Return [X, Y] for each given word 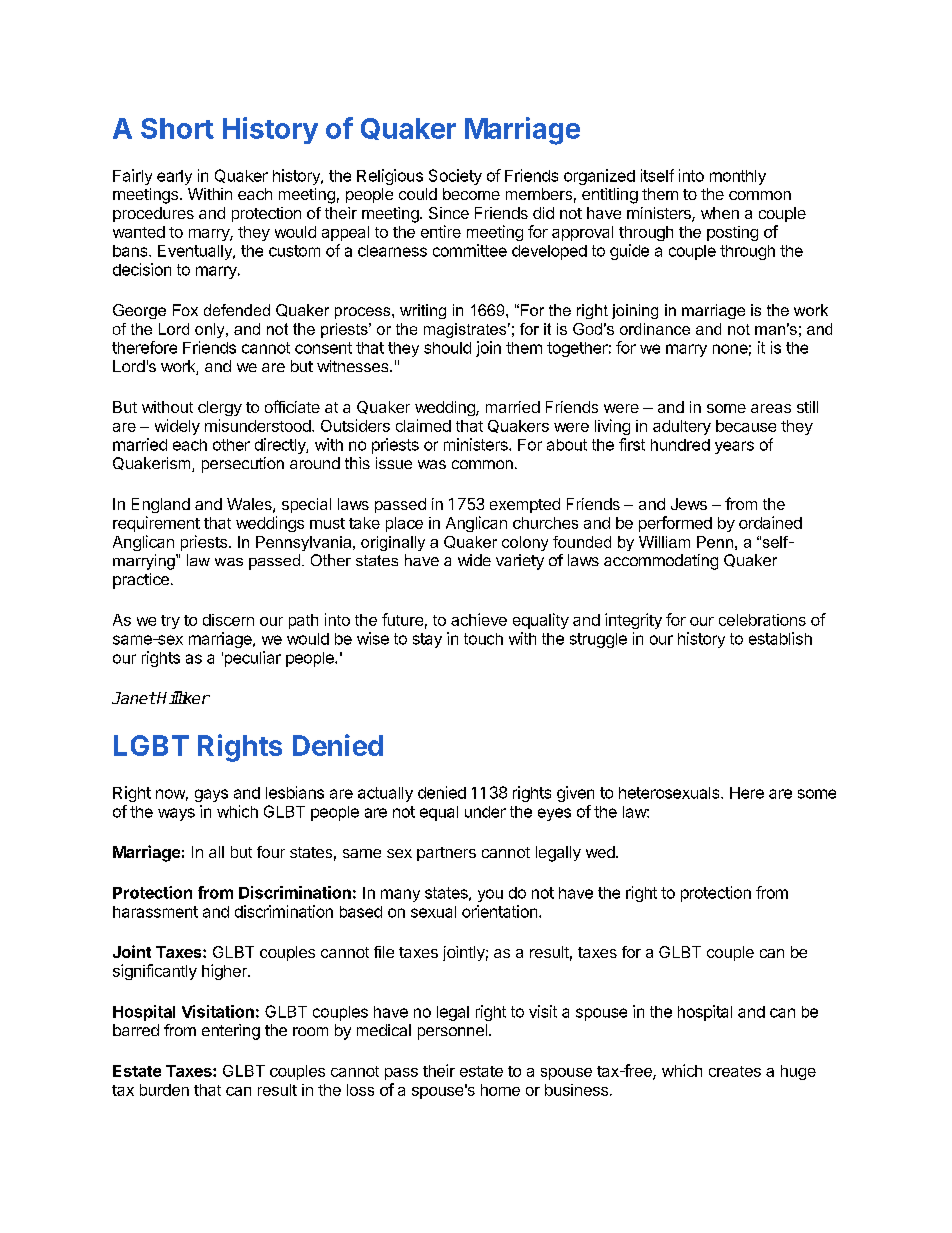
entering [231, 1032]
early [174, 177]
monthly [738, 177]
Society [455, 177]
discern [228, 620]
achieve [479, 619]
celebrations [762, 620]
